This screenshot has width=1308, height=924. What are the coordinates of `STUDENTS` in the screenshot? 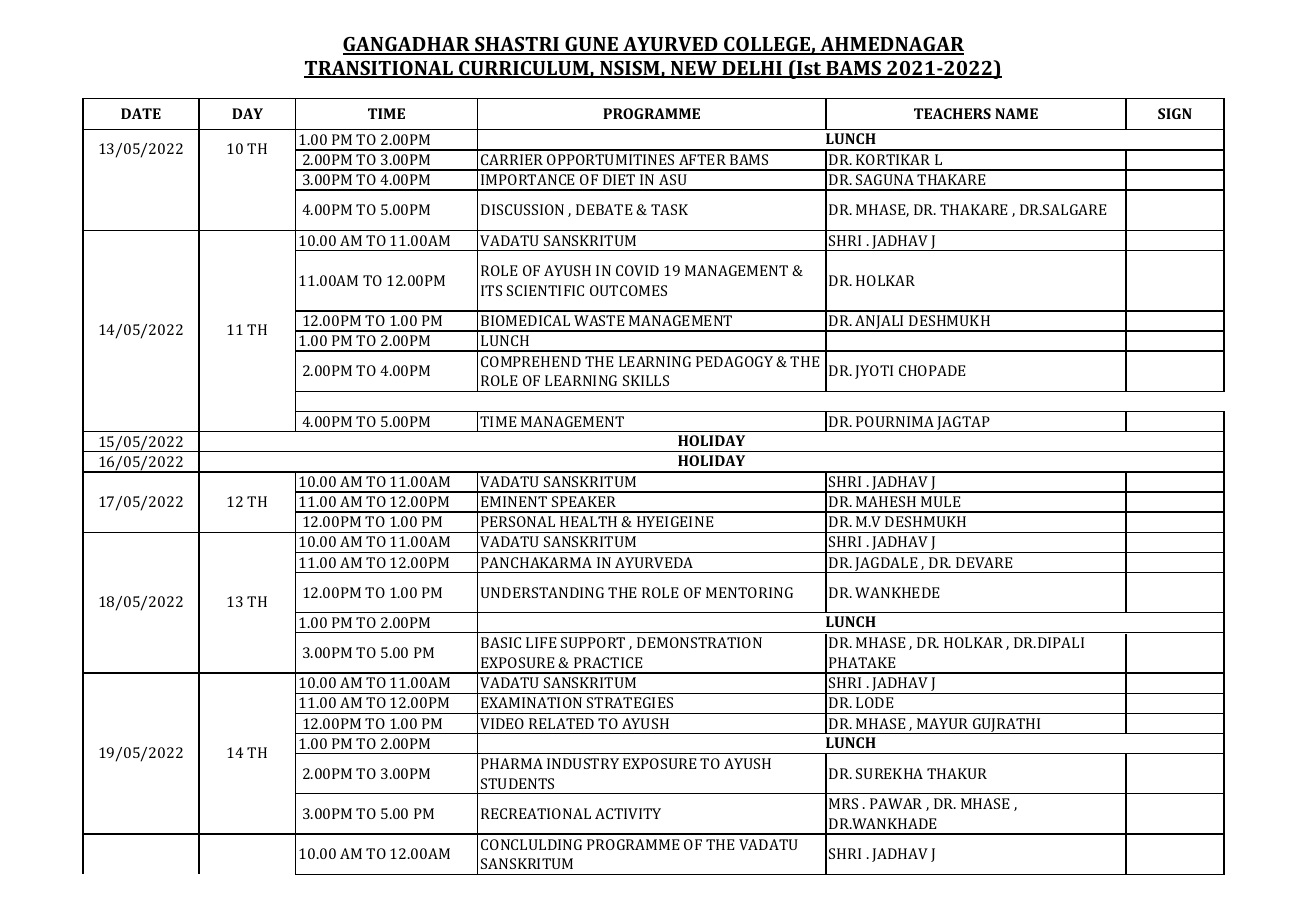 It's located at (517, 783).
